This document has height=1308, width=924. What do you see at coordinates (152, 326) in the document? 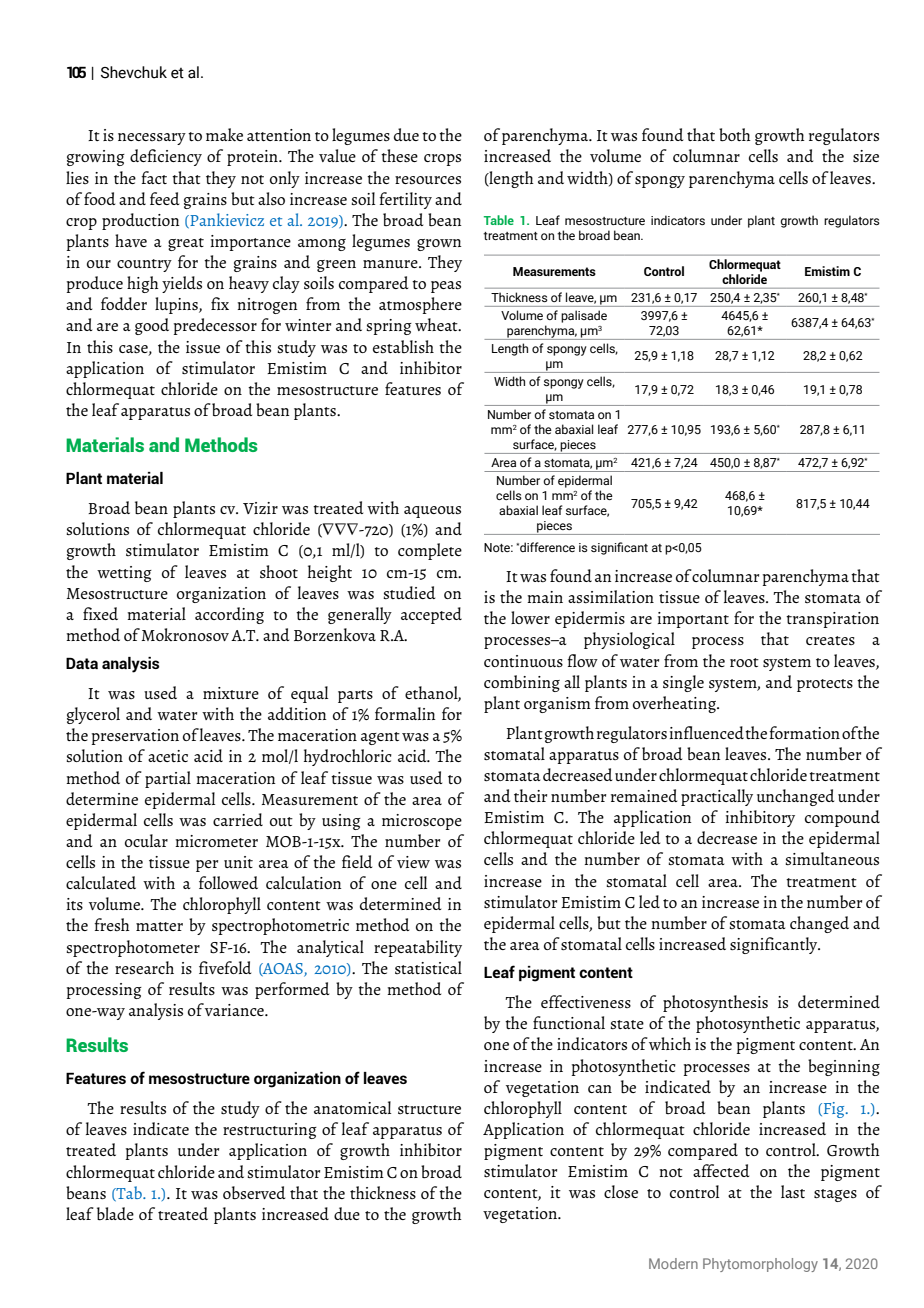
I see `good` at bounding box center [152, 326].
